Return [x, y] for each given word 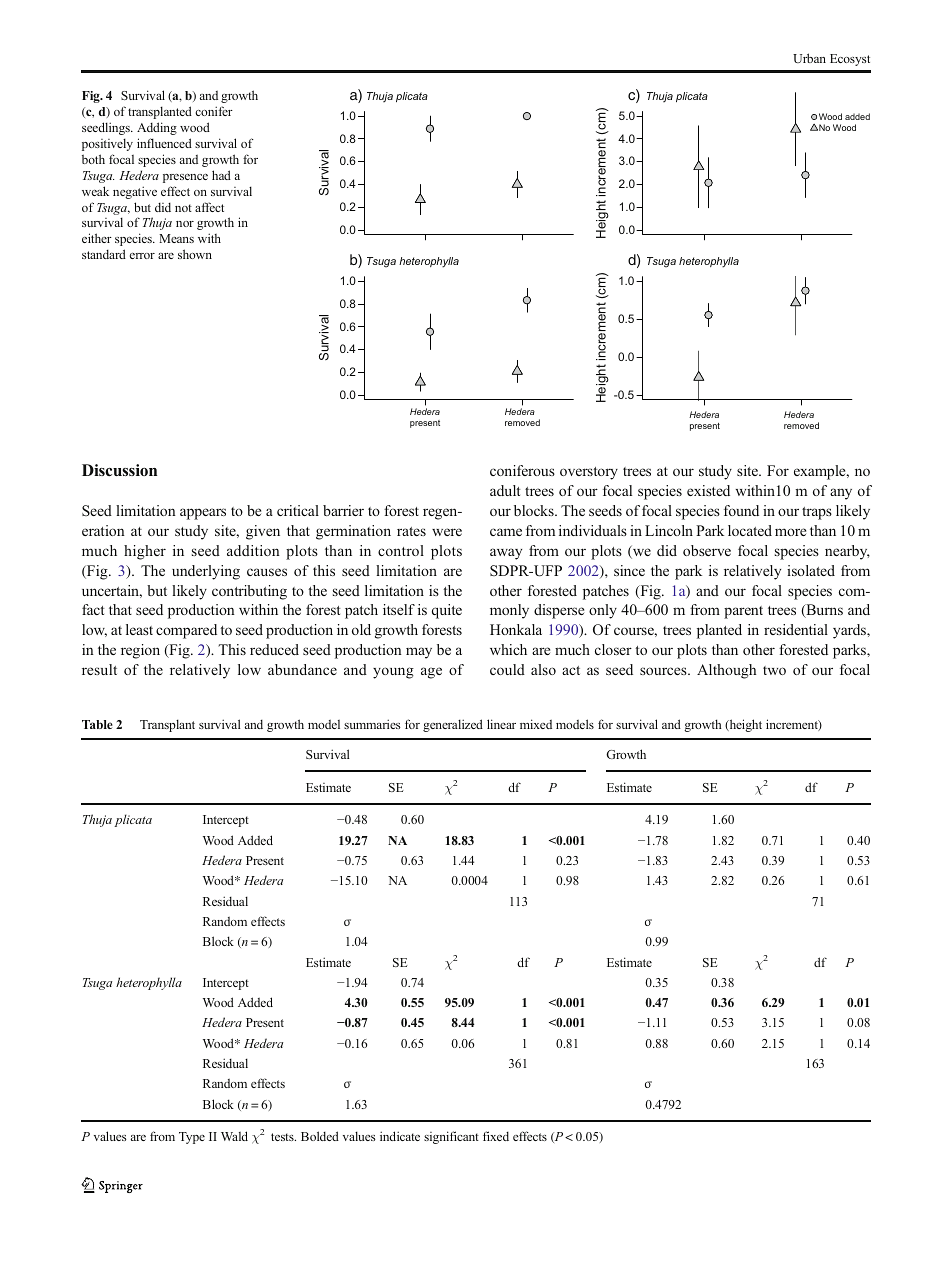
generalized [453, 725]
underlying [206, 572]
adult [505, 490]
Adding [157, 128]
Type [192, 1138]
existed [708, 490]
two [774, 670]
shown [195, 254]
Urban [809, 58]
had [221, 175]
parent [743, 612]
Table [97, 724]
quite [447, 611]
